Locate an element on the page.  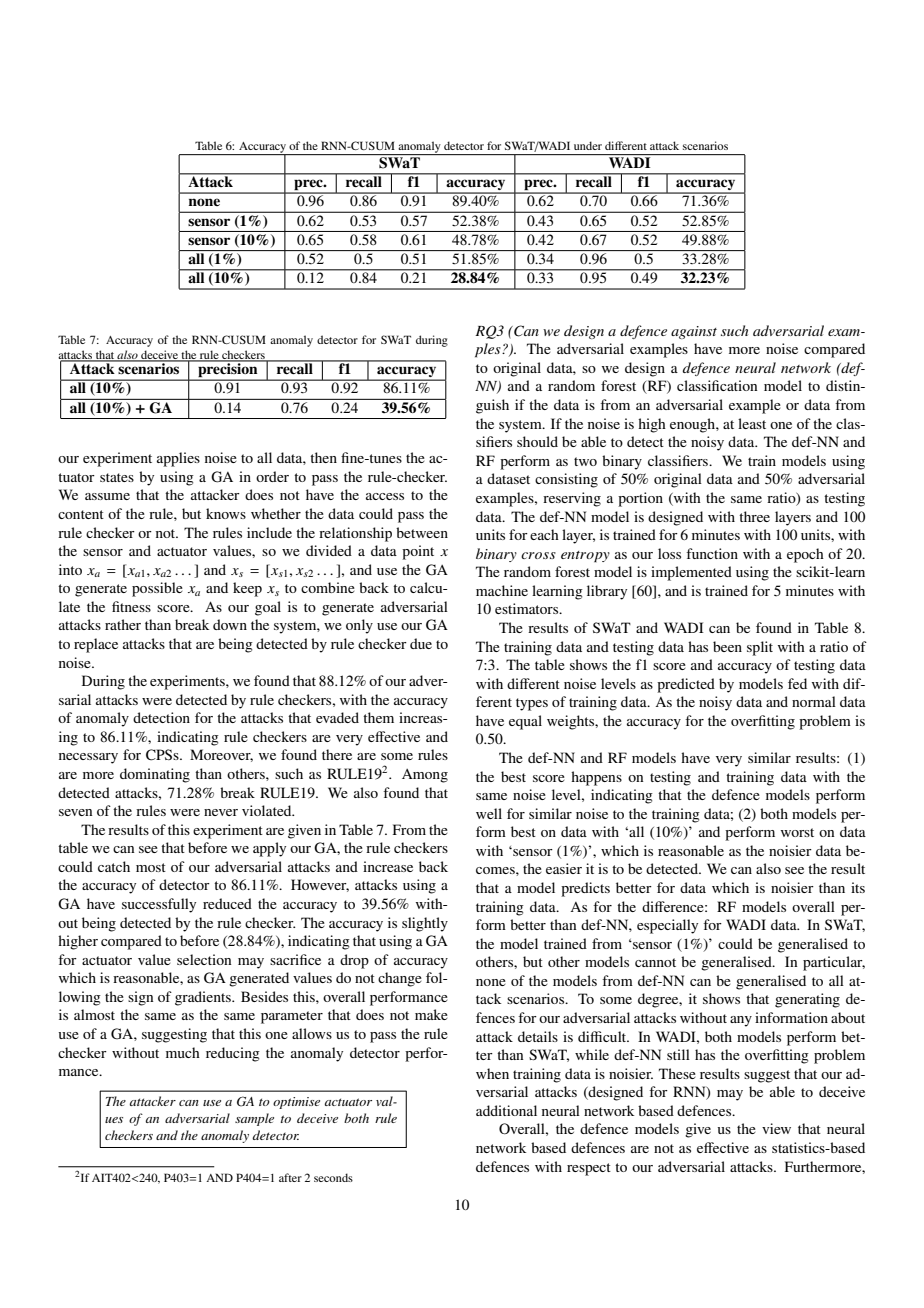
split is located at coordinates (760, 648).
